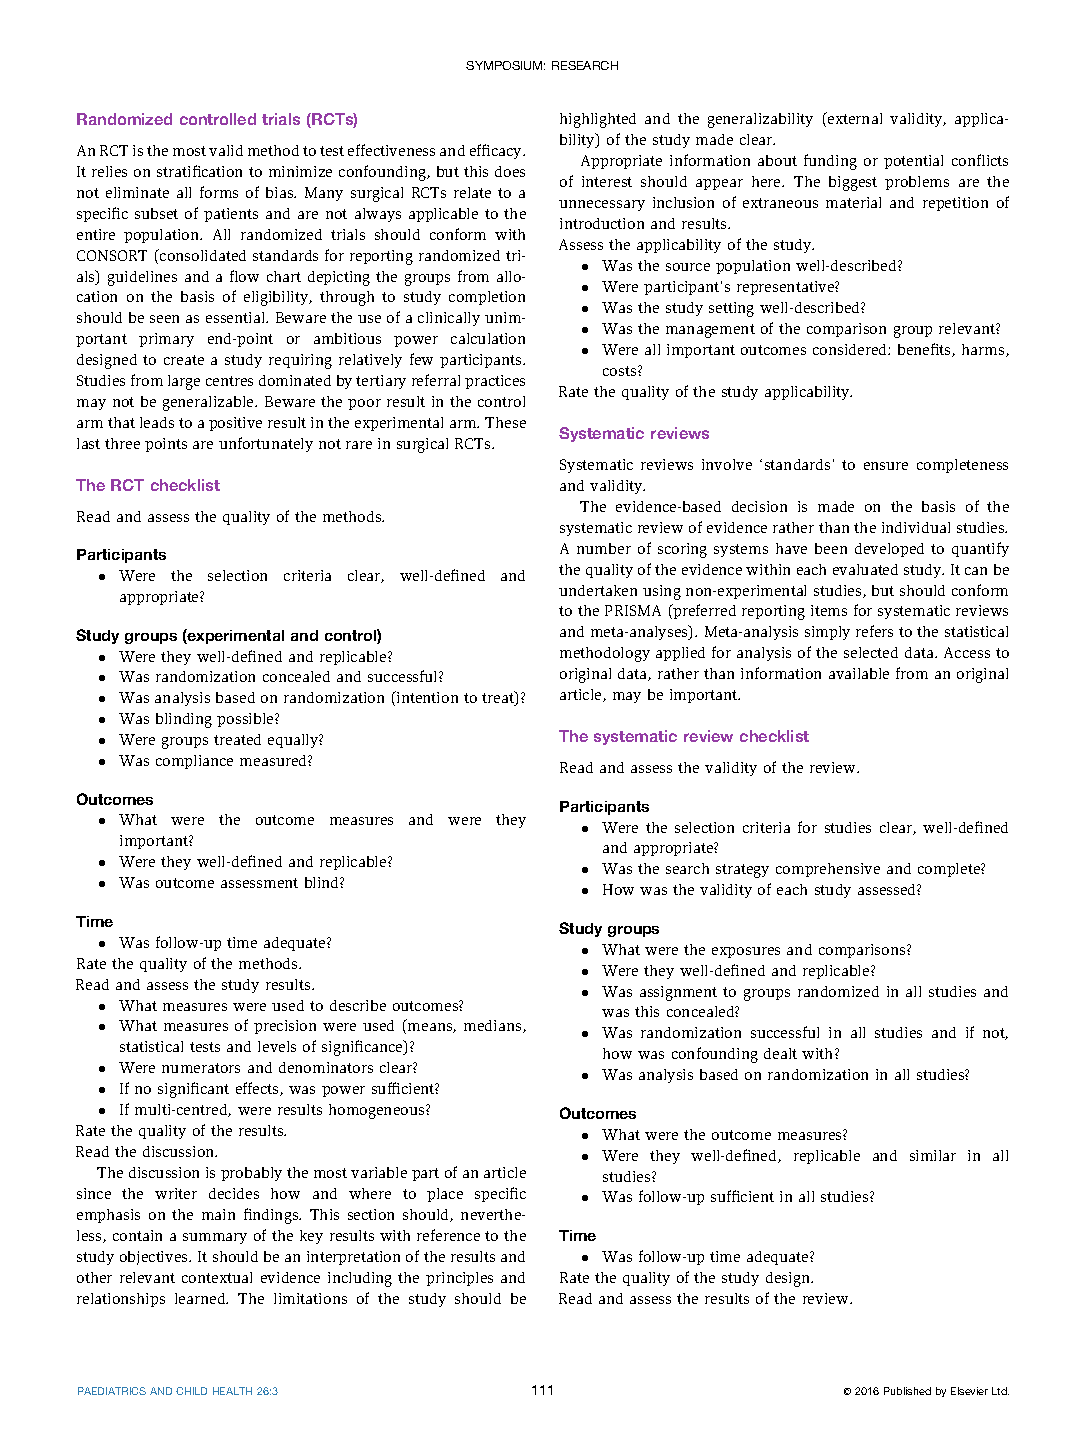  What do you see at coordinates (191, 1391) in the screenshot?
I see `CHILD` at bounding box center [191, 1391].
